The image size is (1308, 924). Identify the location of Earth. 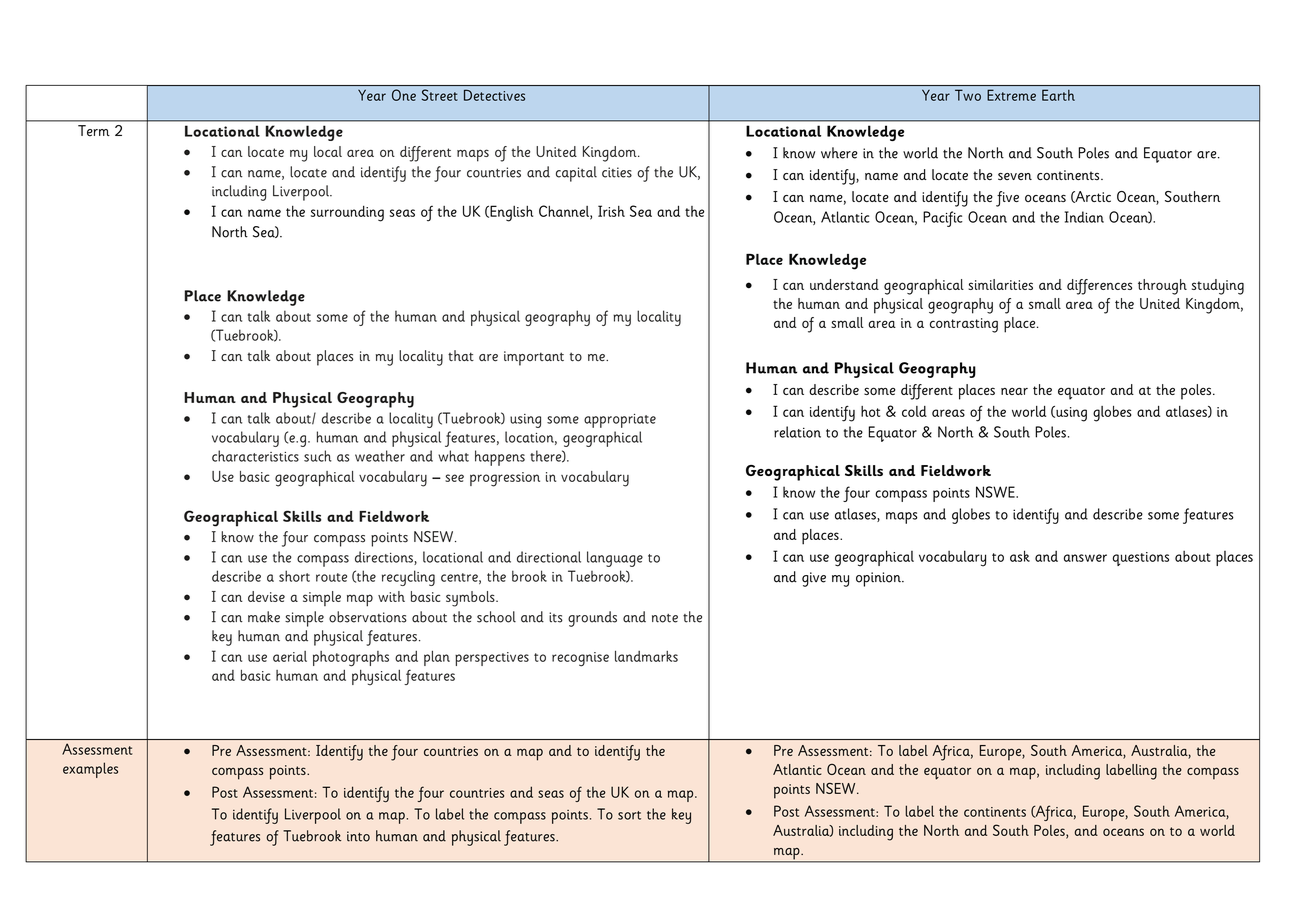
(1058, 95).
